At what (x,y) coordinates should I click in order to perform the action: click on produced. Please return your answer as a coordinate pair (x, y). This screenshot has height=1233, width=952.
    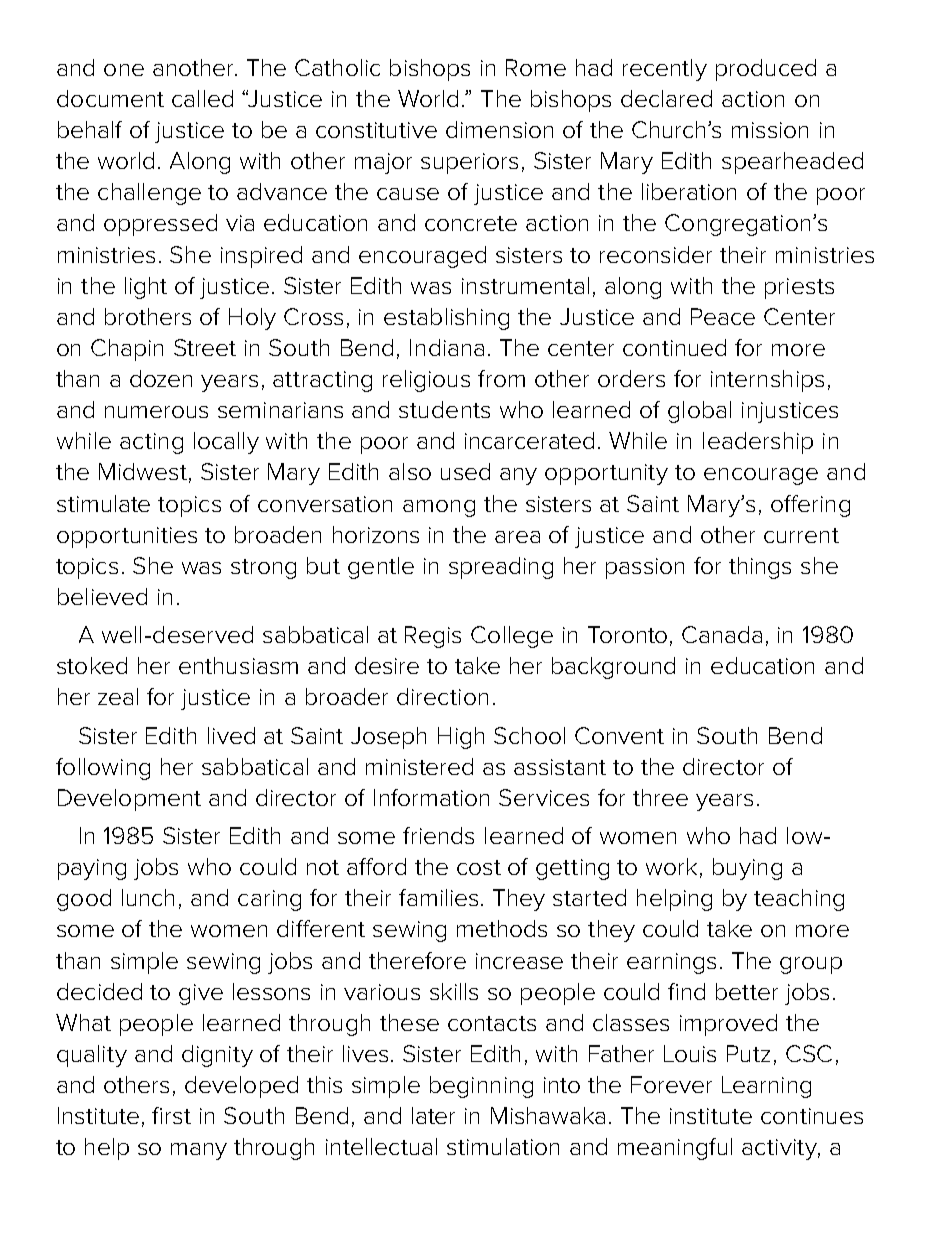
    Looking at the image, I should click on (766, 70).
